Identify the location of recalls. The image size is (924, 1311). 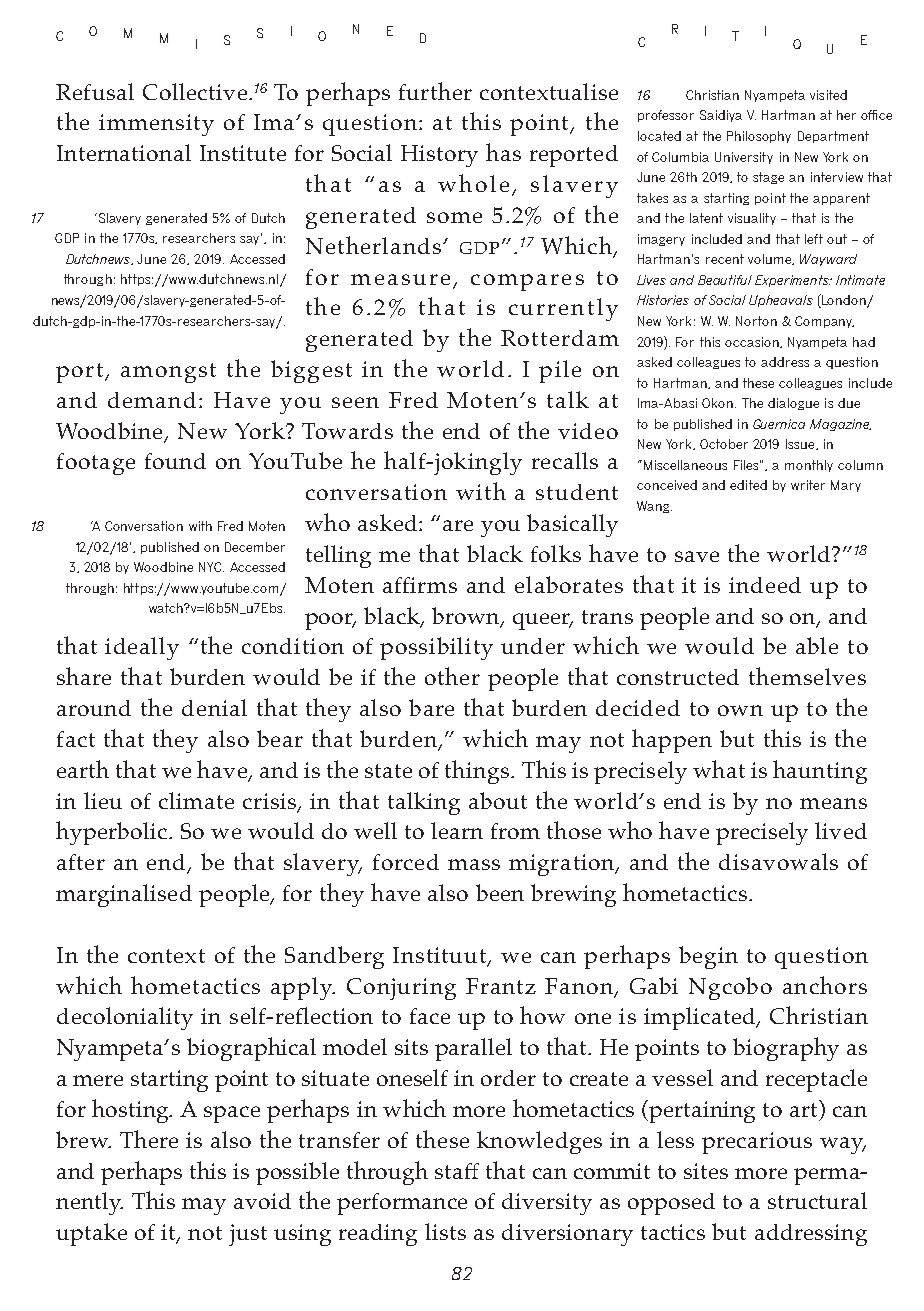
(565, 460).
